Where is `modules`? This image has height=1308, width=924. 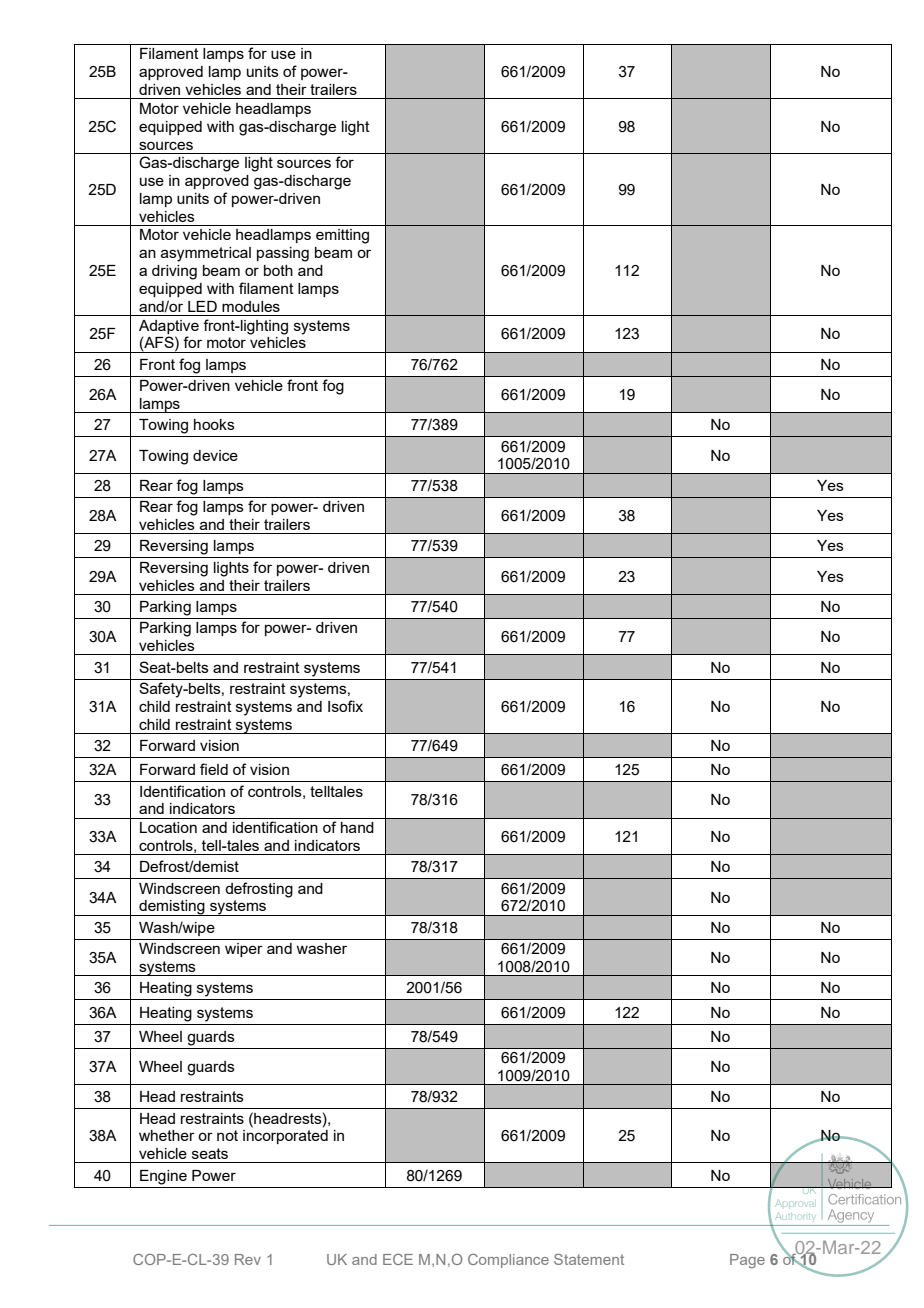 modules is located at coordinates (251, 306).
